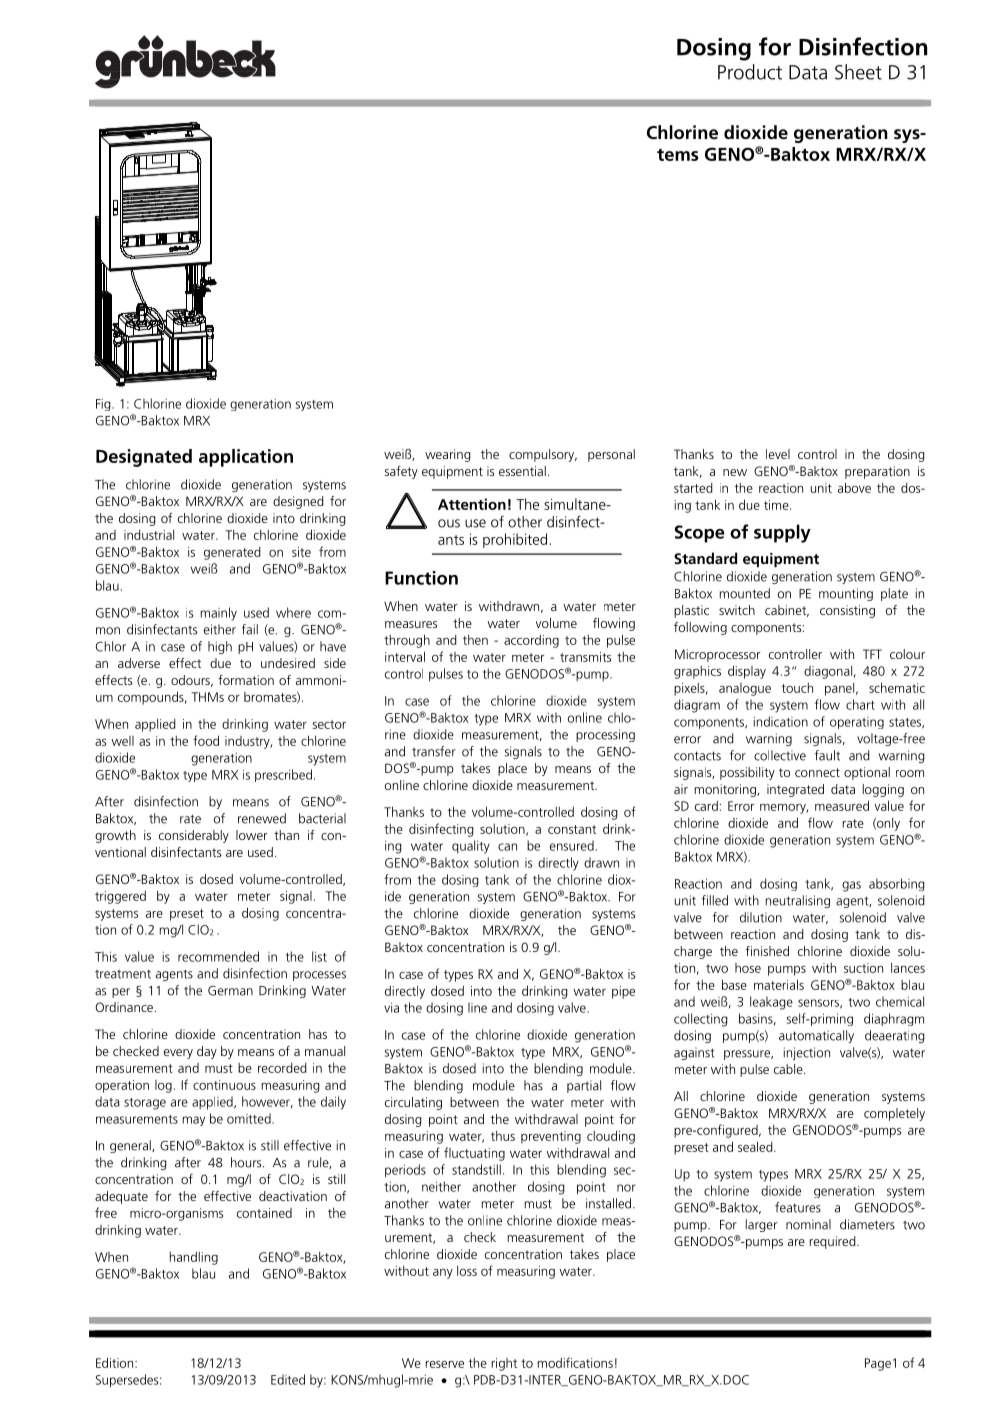  Describe the element at coordinates (288, 1379) in the screenshot. I see `Edited` at that location.
